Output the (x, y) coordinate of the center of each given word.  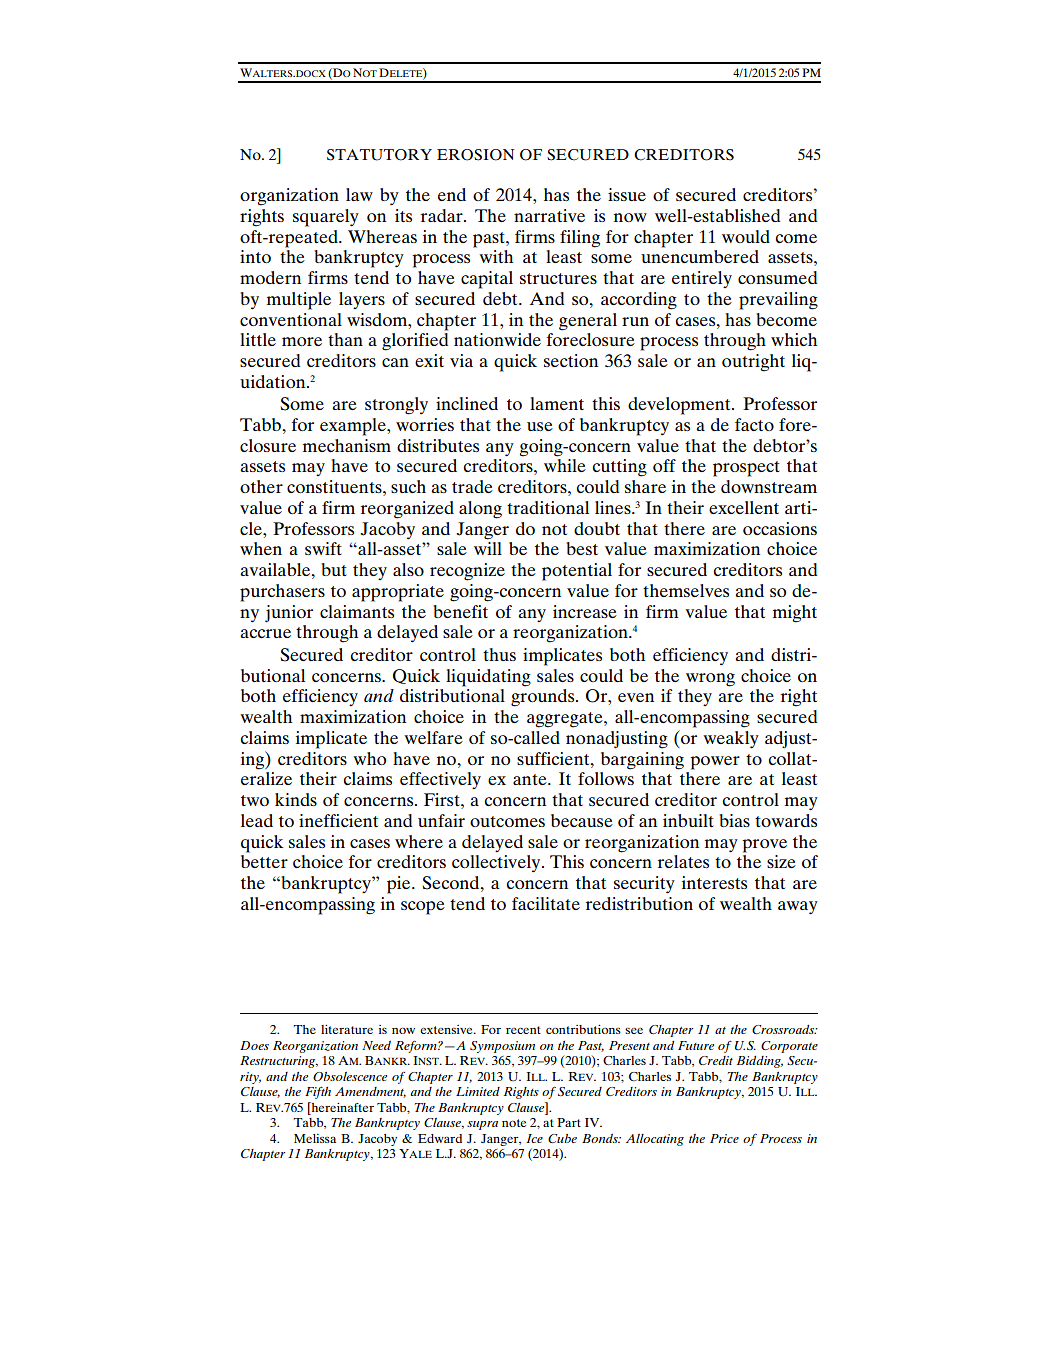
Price (724, 1138)
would (746, 236)
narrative (549, 215)
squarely (326, 218)
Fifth (318, 1093)
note (514, 1123)
